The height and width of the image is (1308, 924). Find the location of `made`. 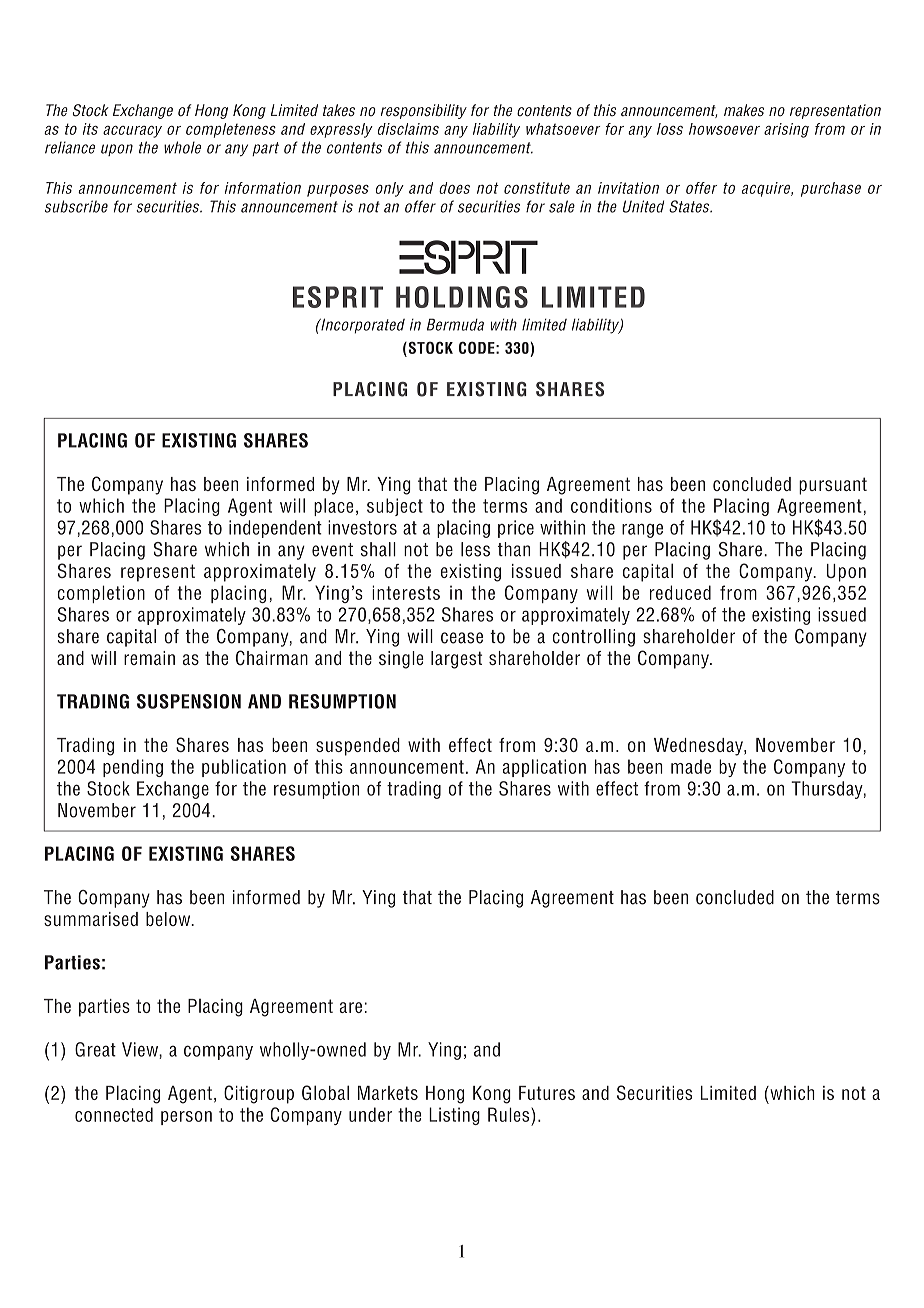

made is located at coordinates (691, 766).
